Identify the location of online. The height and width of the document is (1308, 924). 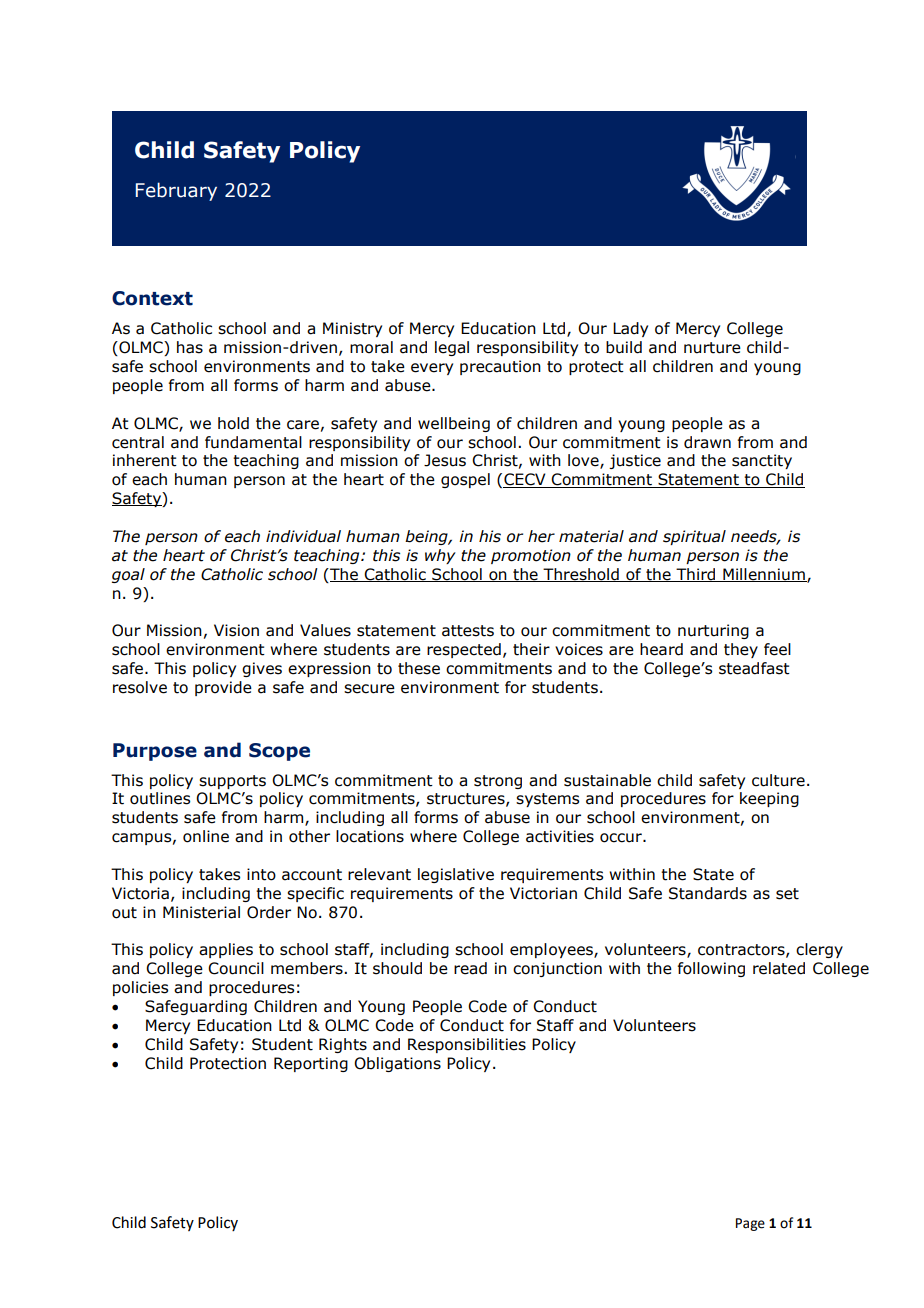
(206, 836).
